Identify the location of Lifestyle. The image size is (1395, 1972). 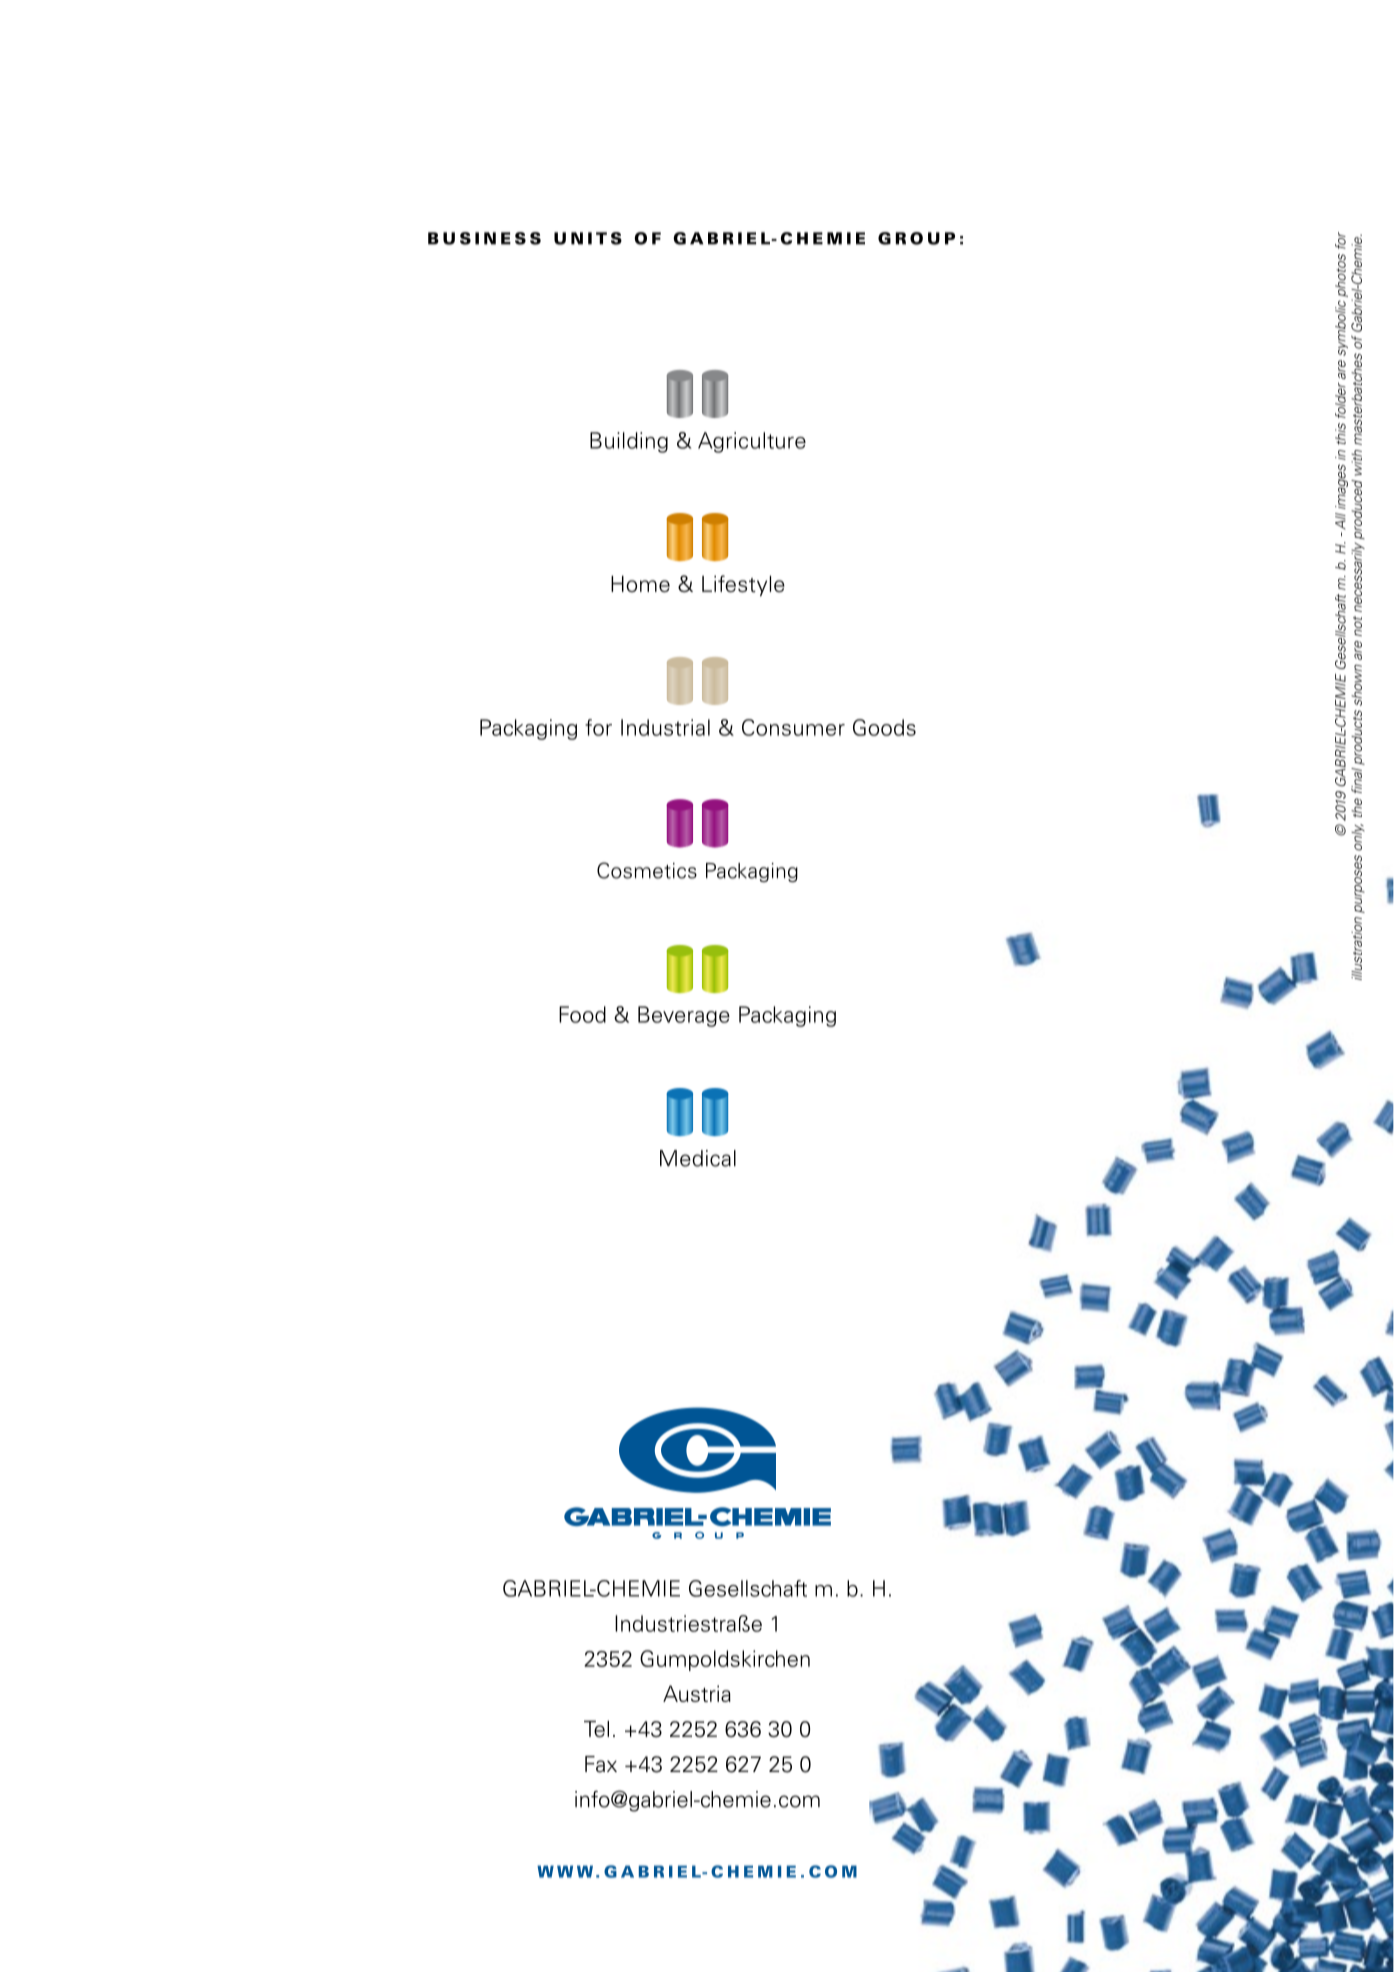
(743, 585).
